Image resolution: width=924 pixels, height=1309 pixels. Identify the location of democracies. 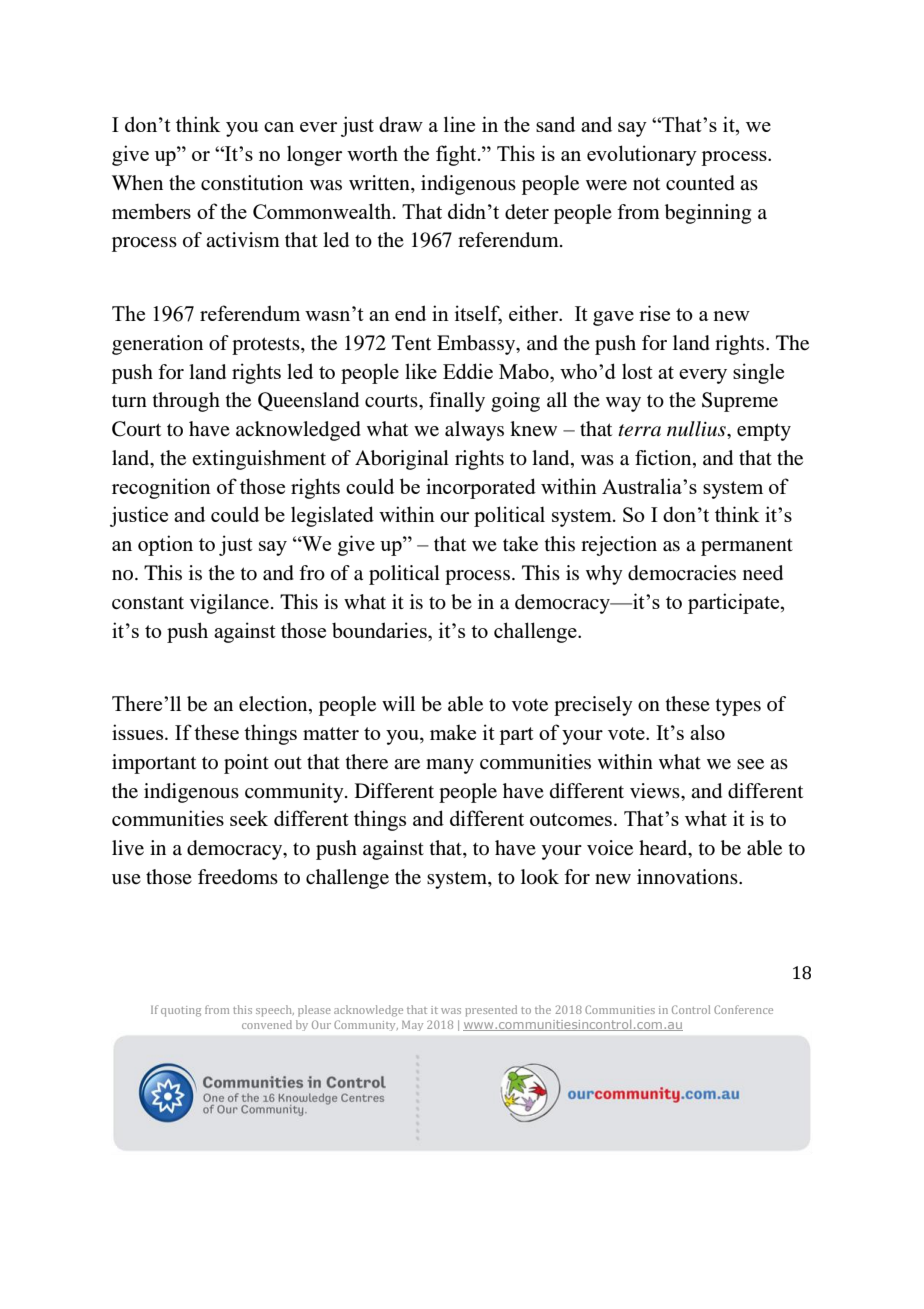
(682, 573).
